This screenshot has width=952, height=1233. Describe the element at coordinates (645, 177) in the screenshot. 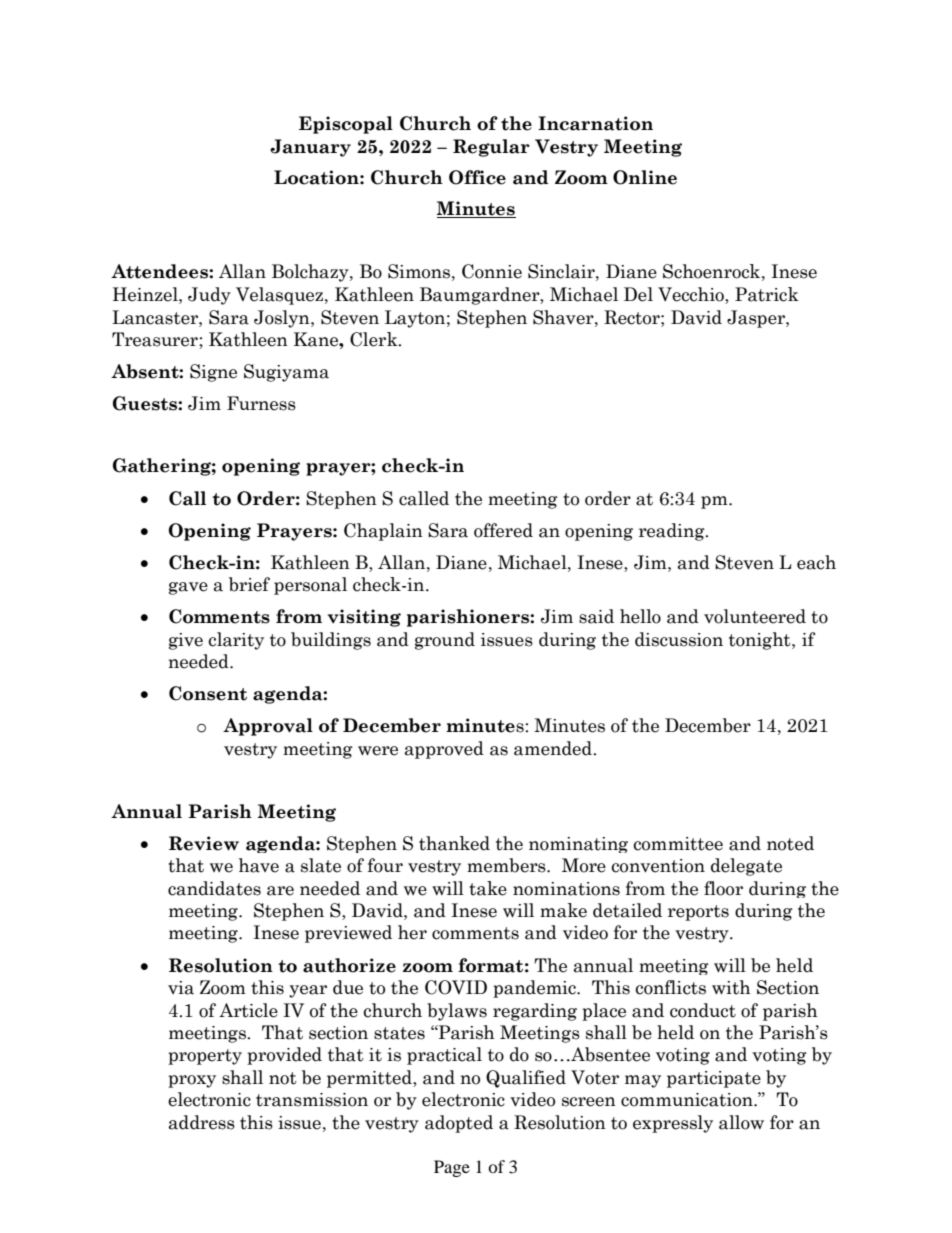

I see `Online` at that location.
